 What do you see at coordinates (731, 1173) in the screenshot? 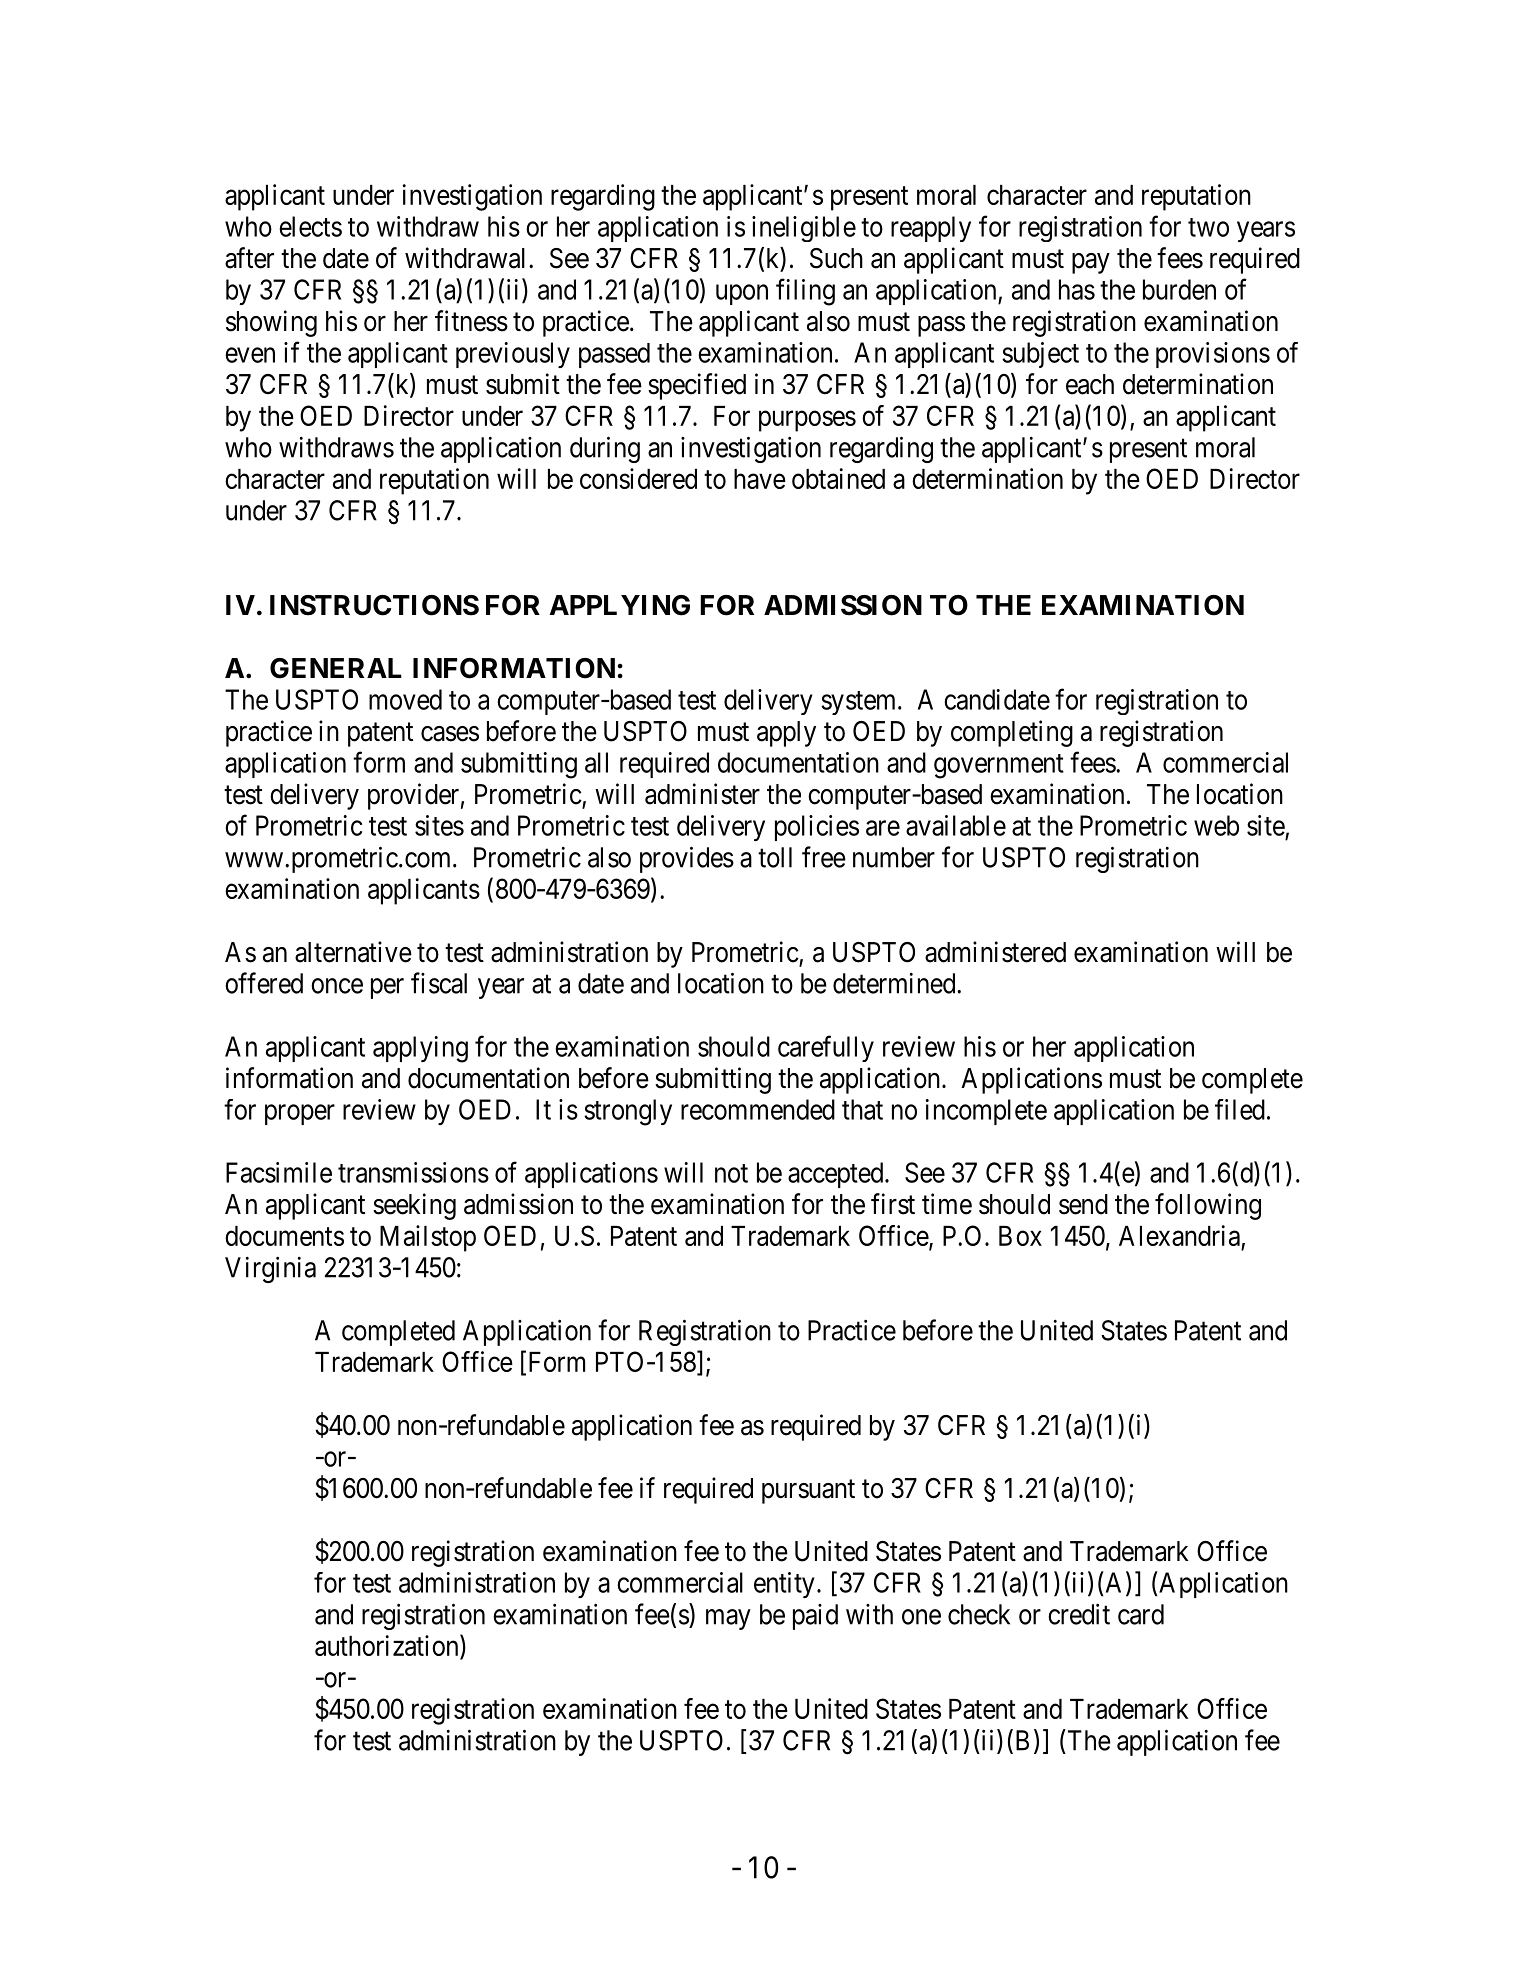
I see `not` at bounding box center [731, 1173].
